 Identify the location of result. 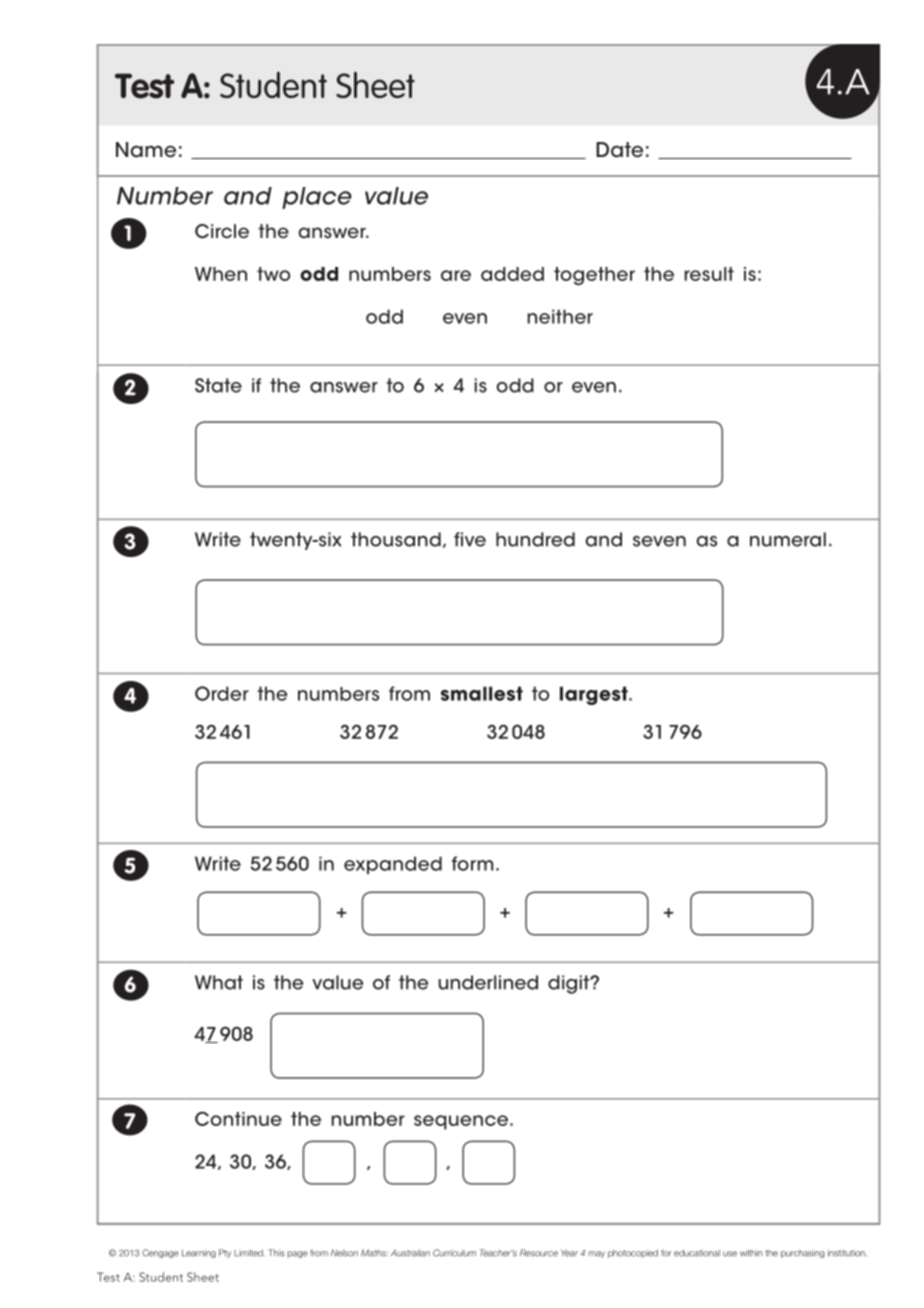
(709, 274).
